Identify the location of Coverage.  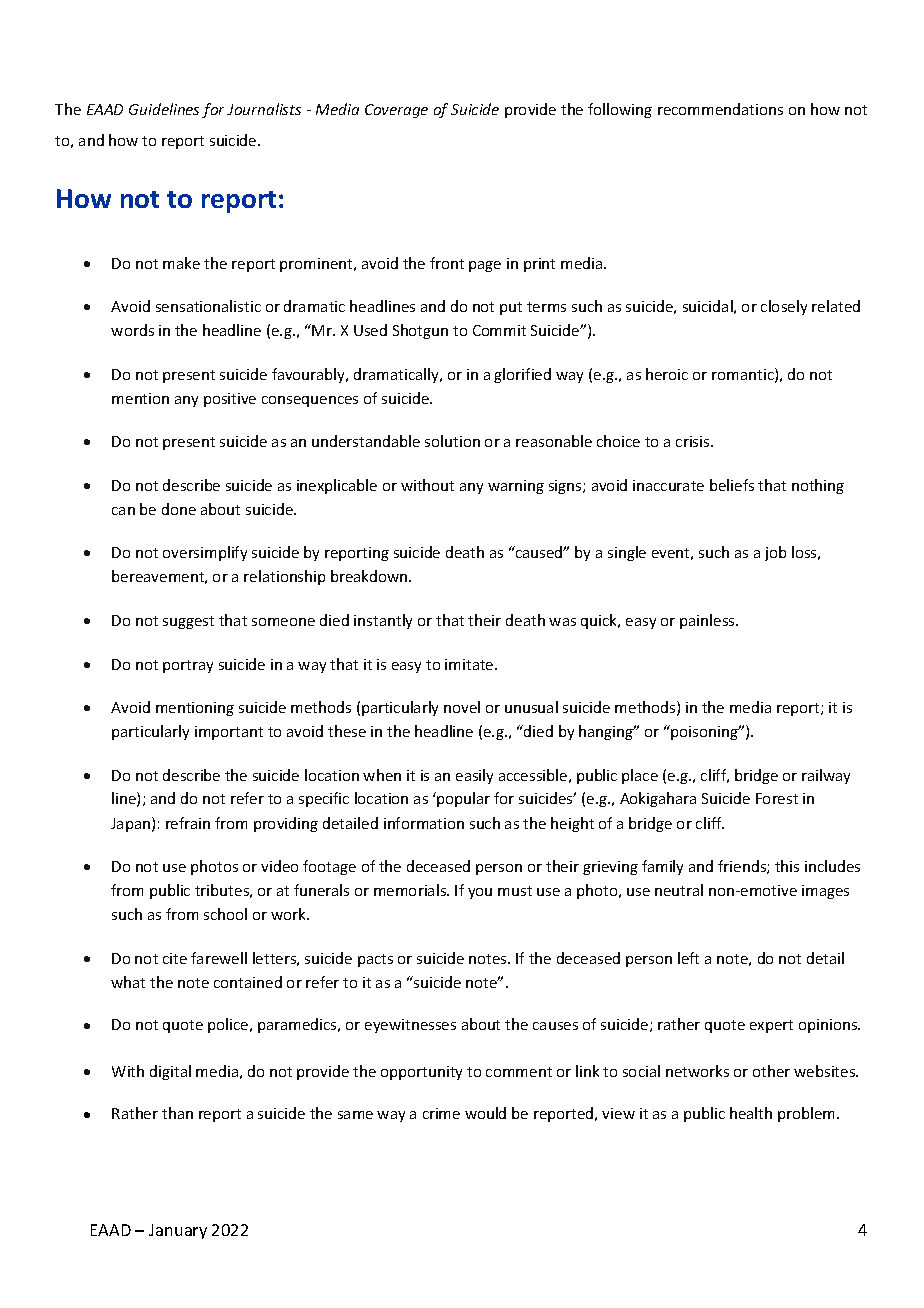
(396, 111).
